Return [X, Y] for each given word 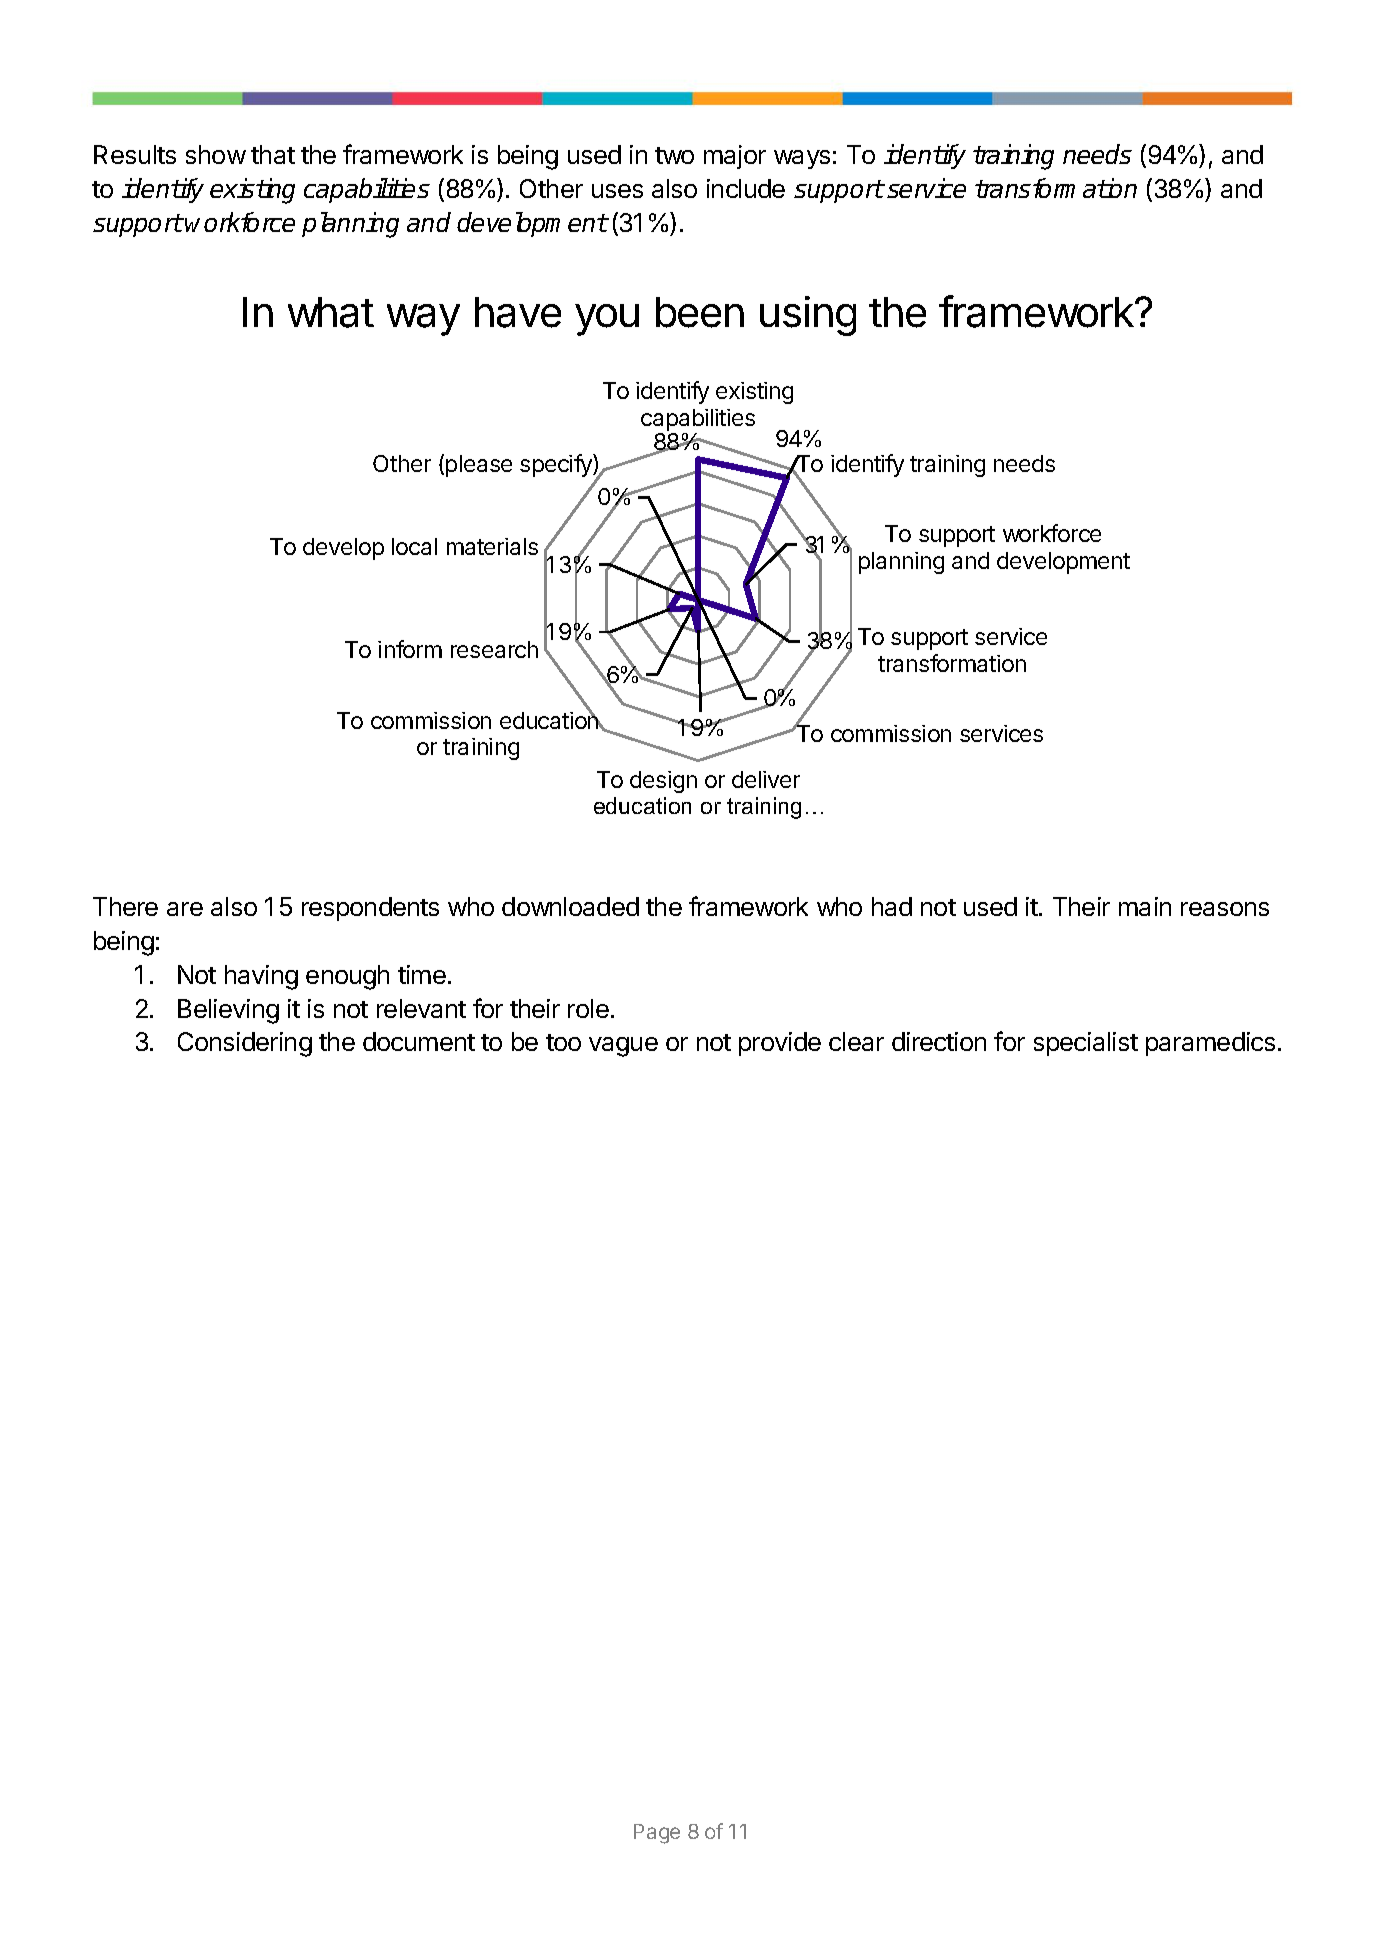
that [273, 154]
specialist [1086, 1044]
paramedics [1210, 1044]
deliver [766, 779]
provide [780, 1044]
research [494, 649]
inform [410, 649]
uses [617, 191]
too [563, 1042]
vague [623, 1047]
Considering [245, 1044]
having [261, 977]
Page [657, 1834]
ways [802, 159]
